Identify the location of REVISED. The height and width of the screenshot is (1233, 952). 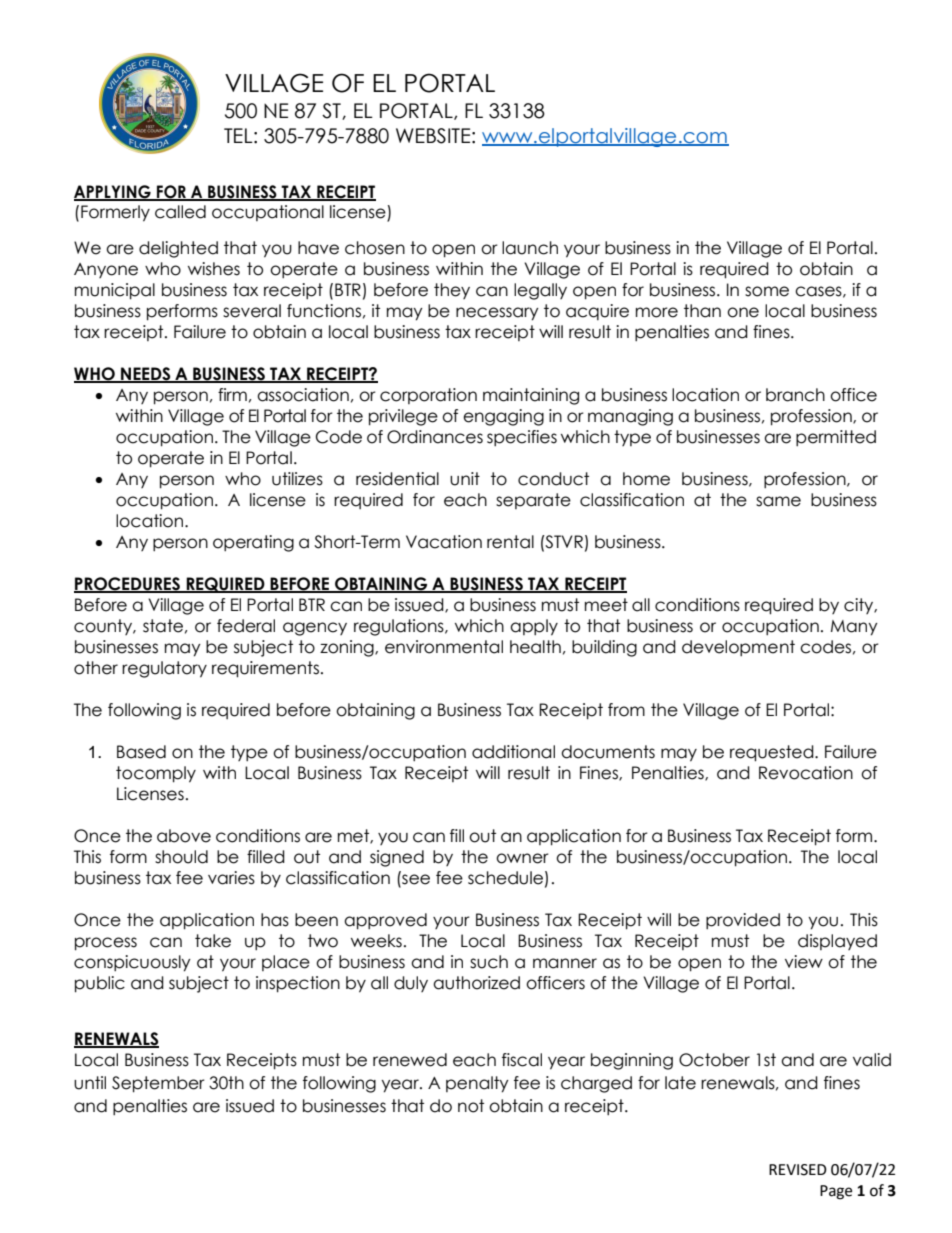
(798, 1170).
